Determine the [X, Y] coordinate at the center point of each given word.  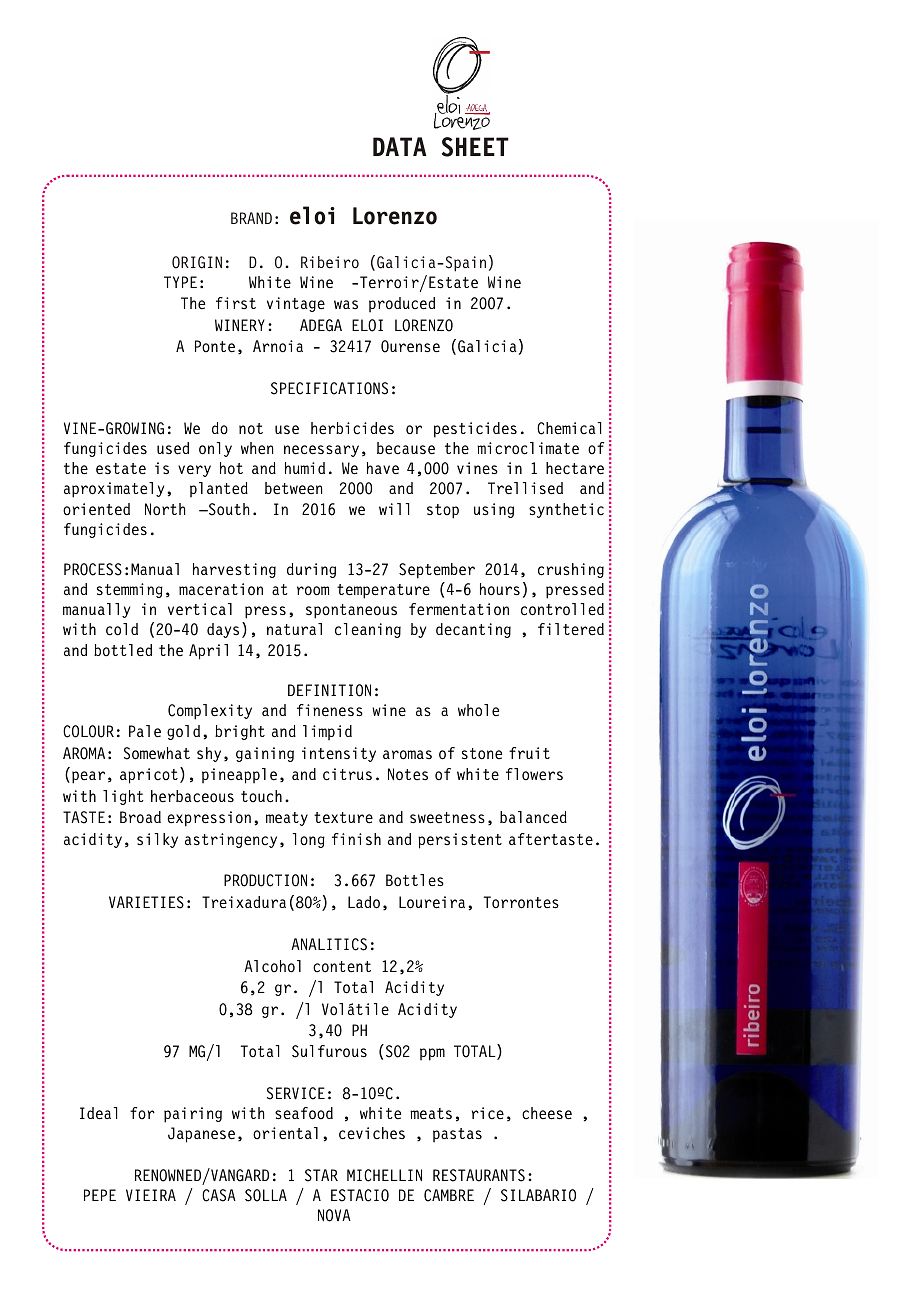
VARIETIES [146, 902]
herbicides [352, 428]
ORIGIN [197, 262]
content [342, 967]
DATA [400, 146]
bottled [123, 650]
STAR [321, 1175]
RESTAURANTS [479, 1175]
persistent [460, 841]
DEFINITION [329, 690]
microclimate [528, 448]
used [173, 448]
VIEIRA [151, 1195]
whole [478, 710]
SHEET [475, 147]
